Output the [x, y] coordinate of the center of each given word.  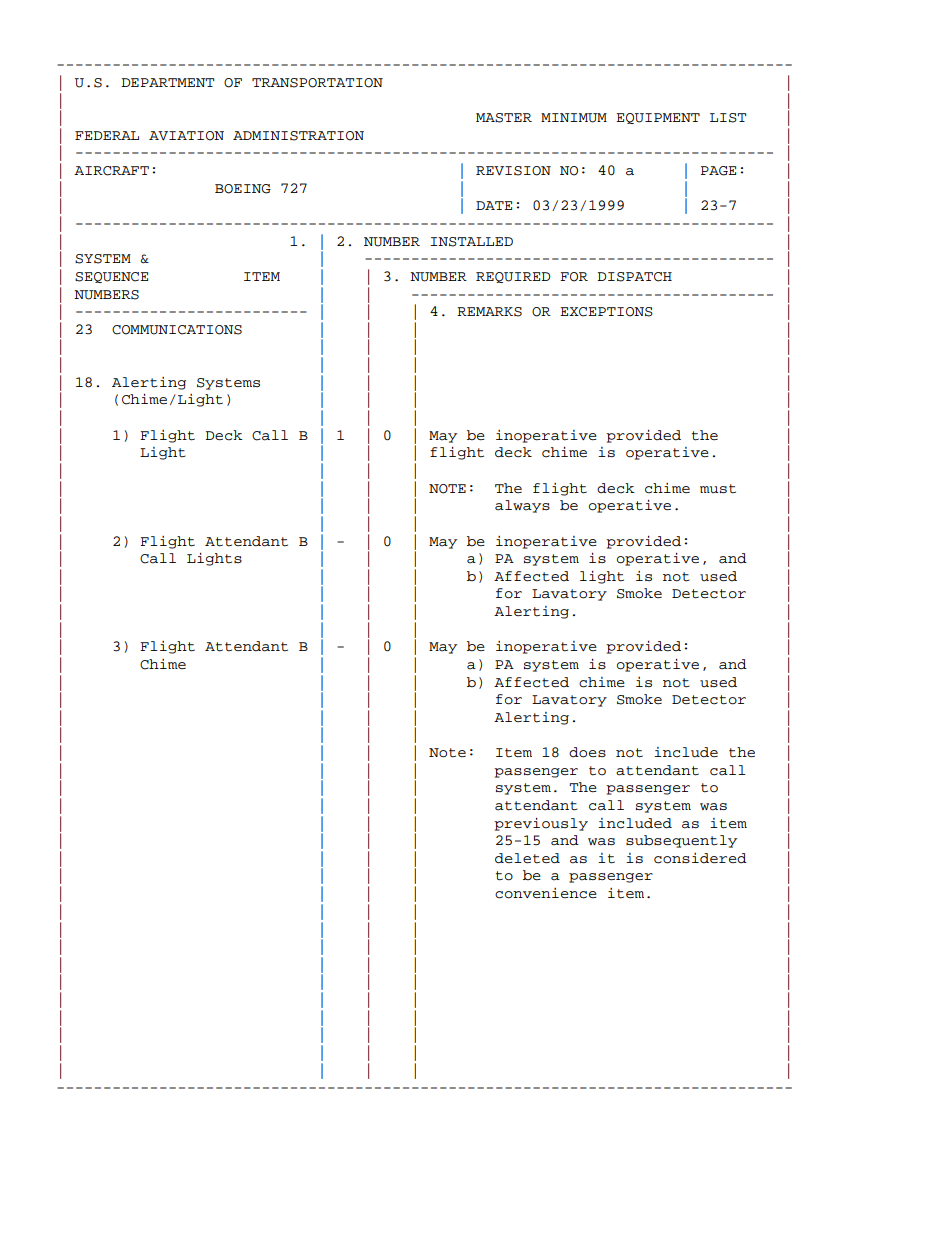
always [522, 506]
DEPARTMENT [167, 82]
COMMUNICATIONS [177, 330]
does [587, 752]
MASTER [504, 118]
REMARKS [489, 312]
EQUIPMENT [658, 118]
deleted [527, 858]
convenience [546, 893]
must [718, 489]
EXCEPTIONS [606, 312]
